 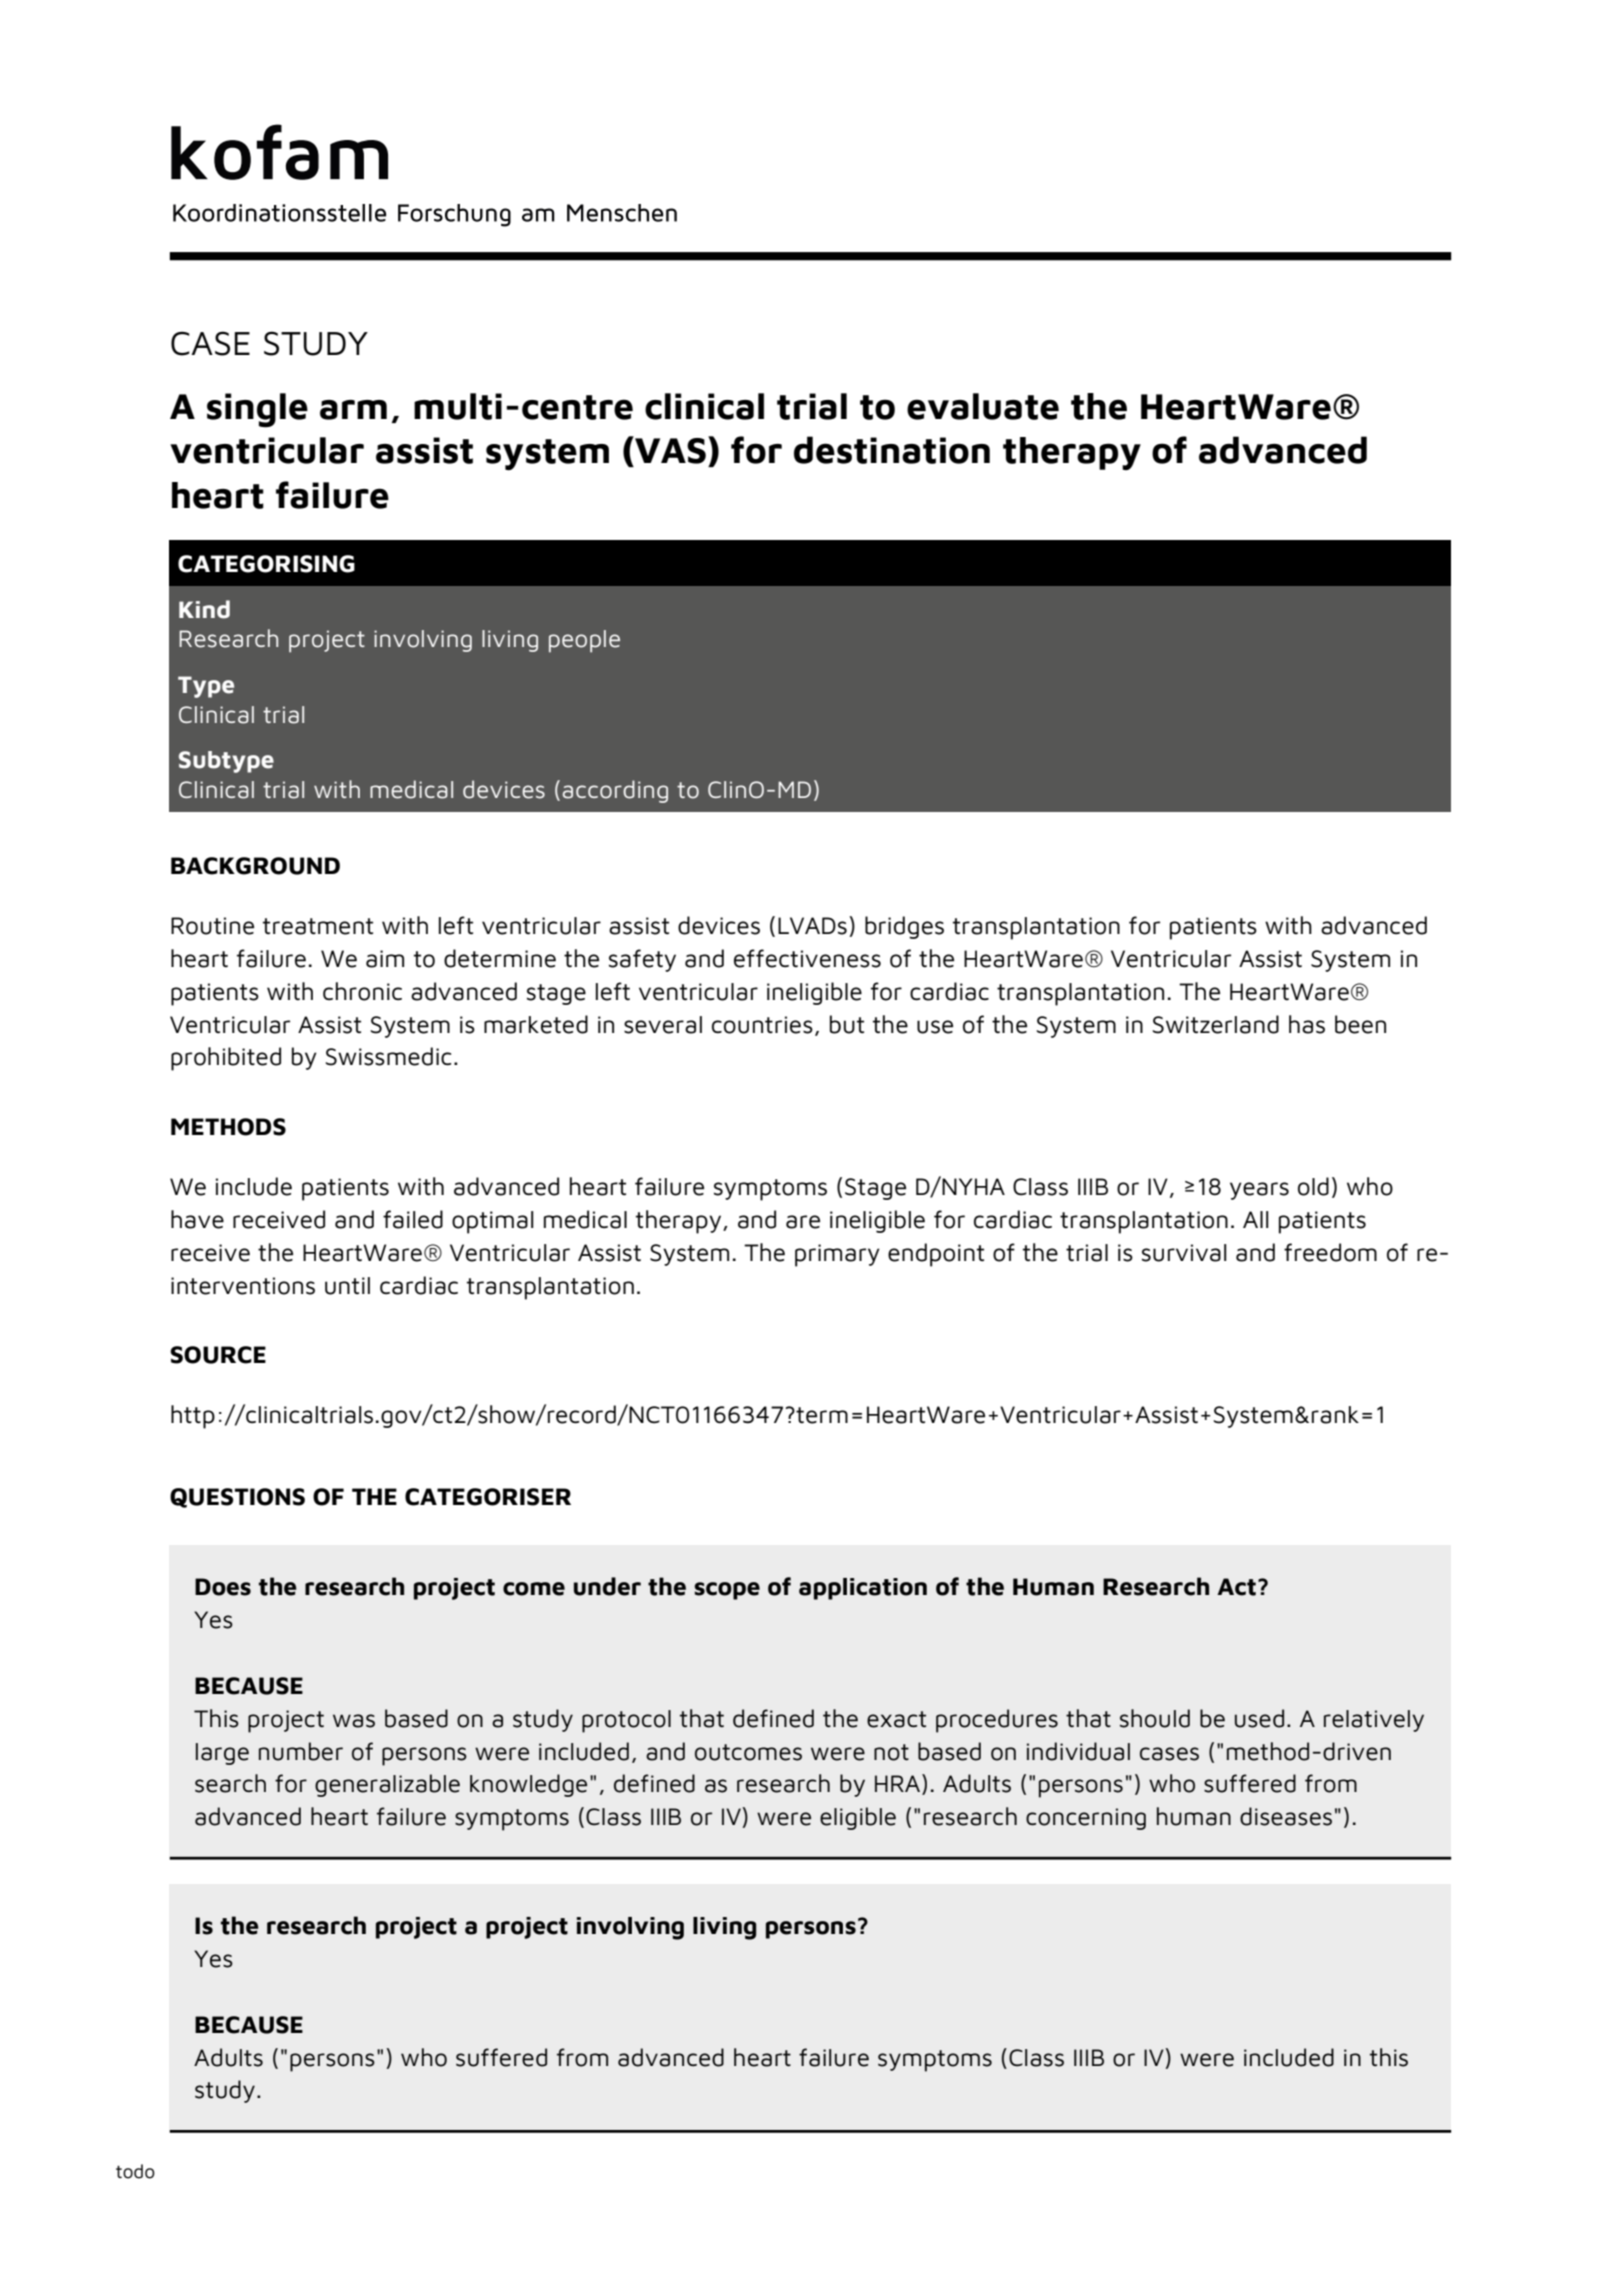 I want to click on Does, so click(x=223, y=1587).
